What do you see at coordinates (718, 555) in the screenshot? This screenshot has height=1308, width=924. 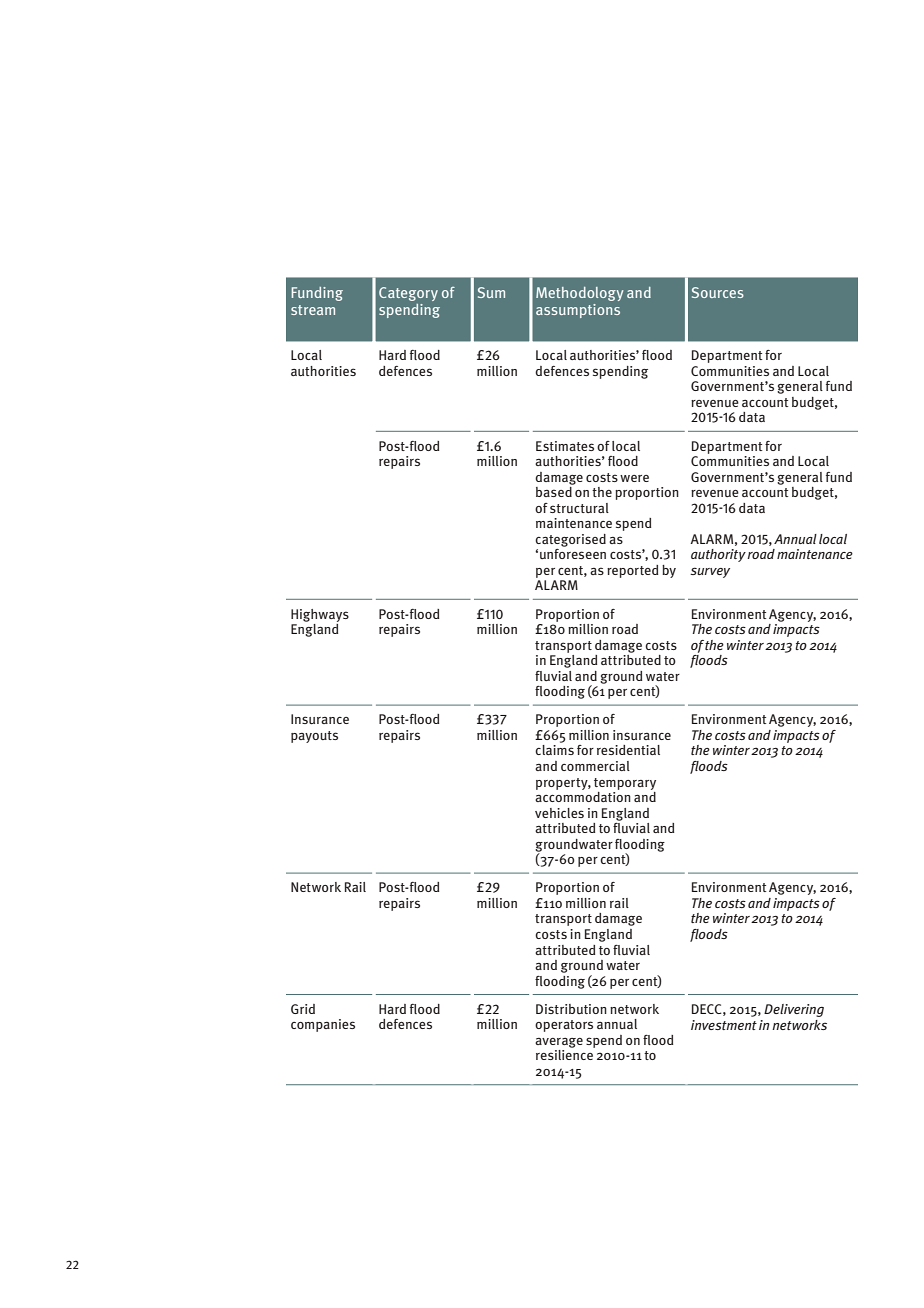 I see `authority` at bounding box center [718, 555].
